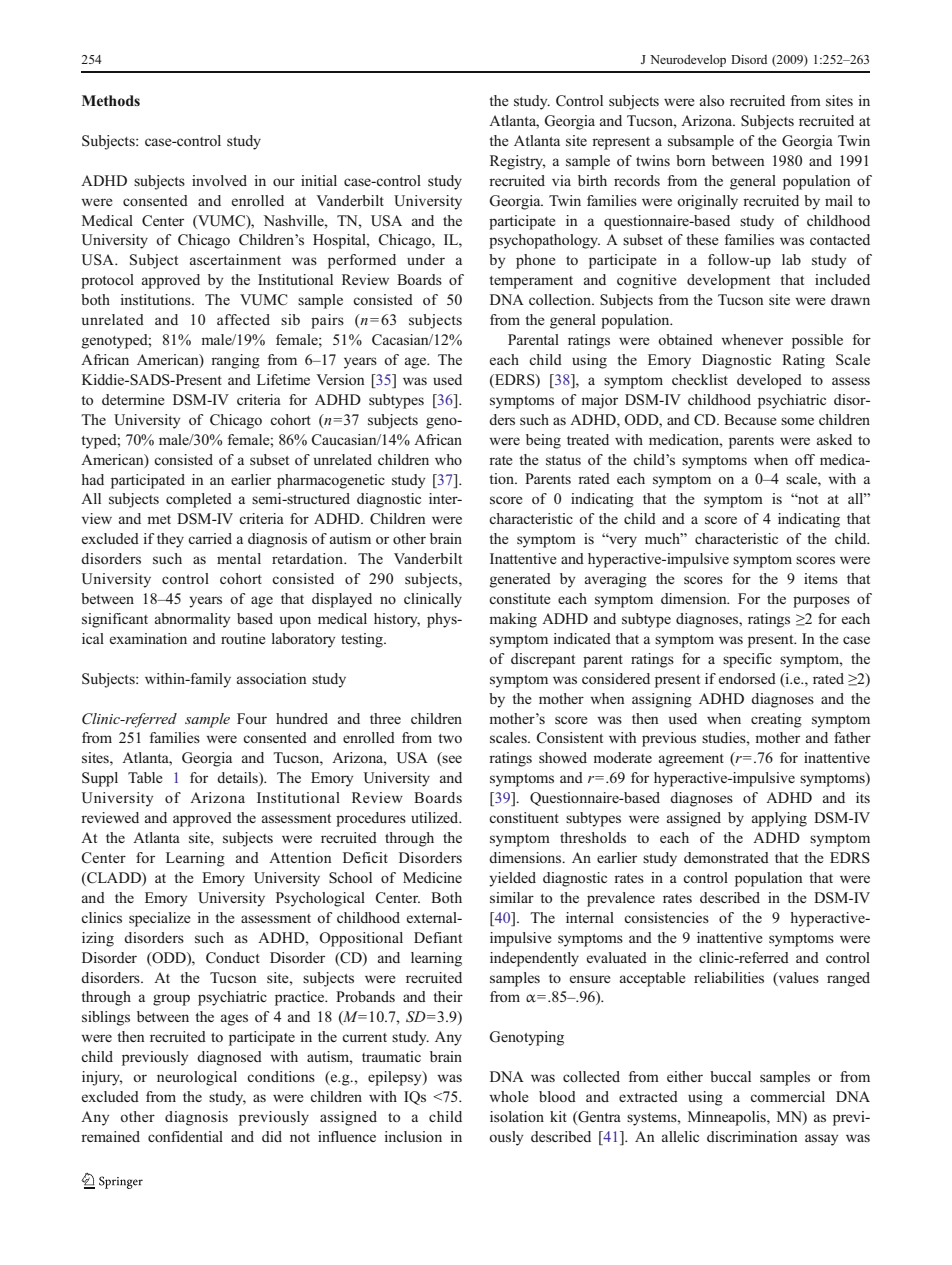  What do you see at coordinates (509, 1096) in the page?
I see `whole` at bounding box center [509, 1096].
